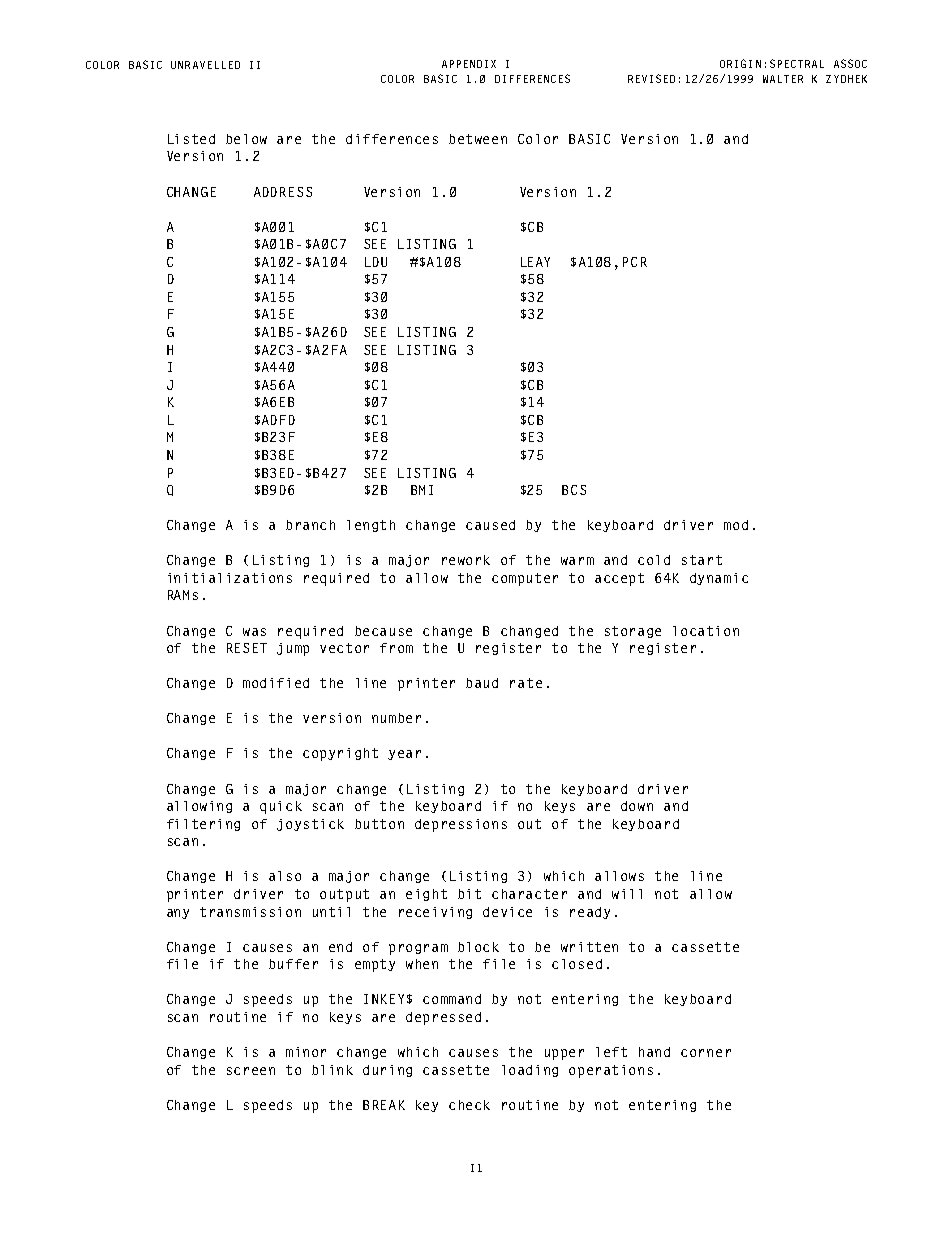  What do you see at coordinates (719, 579) in the screenshot?
I see `dynamic` at bounding box center [719, 579].
